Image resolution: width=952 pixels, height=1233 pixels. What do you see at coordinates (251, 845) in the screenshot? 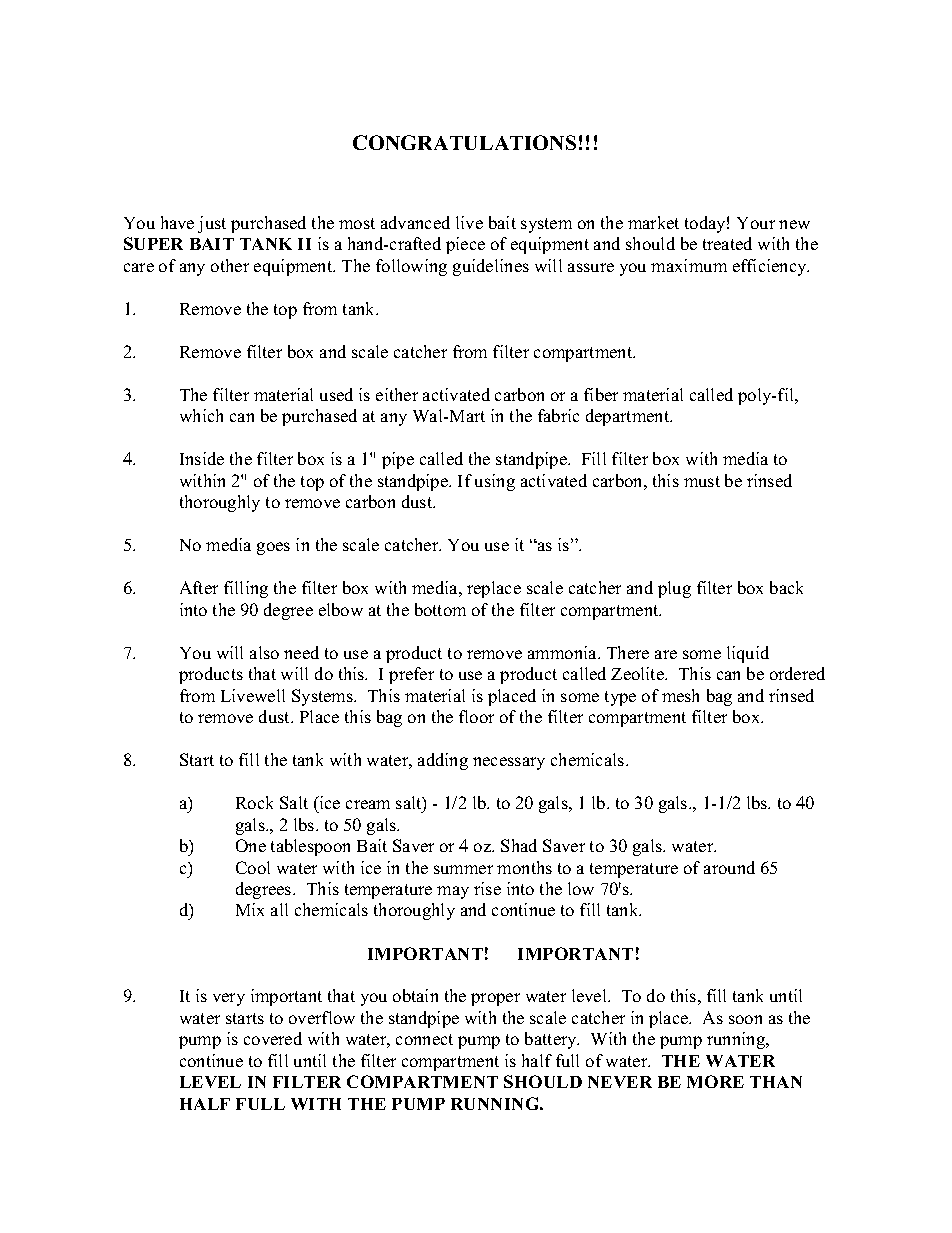
I see `One` at bounding box center [251, 845].
